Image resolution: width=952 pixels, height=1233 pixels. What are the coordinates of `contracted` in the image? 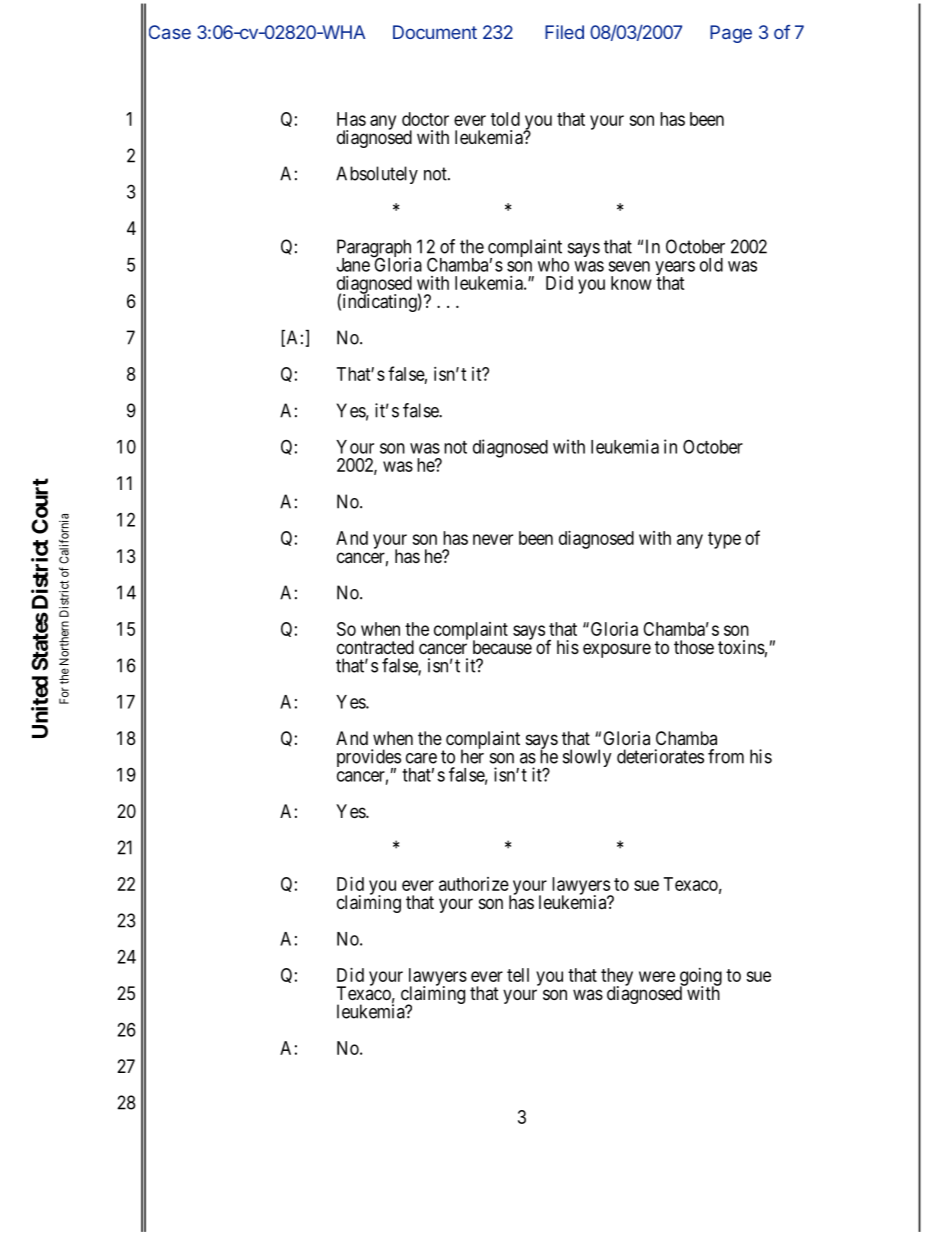 It's located at (375, 647).
